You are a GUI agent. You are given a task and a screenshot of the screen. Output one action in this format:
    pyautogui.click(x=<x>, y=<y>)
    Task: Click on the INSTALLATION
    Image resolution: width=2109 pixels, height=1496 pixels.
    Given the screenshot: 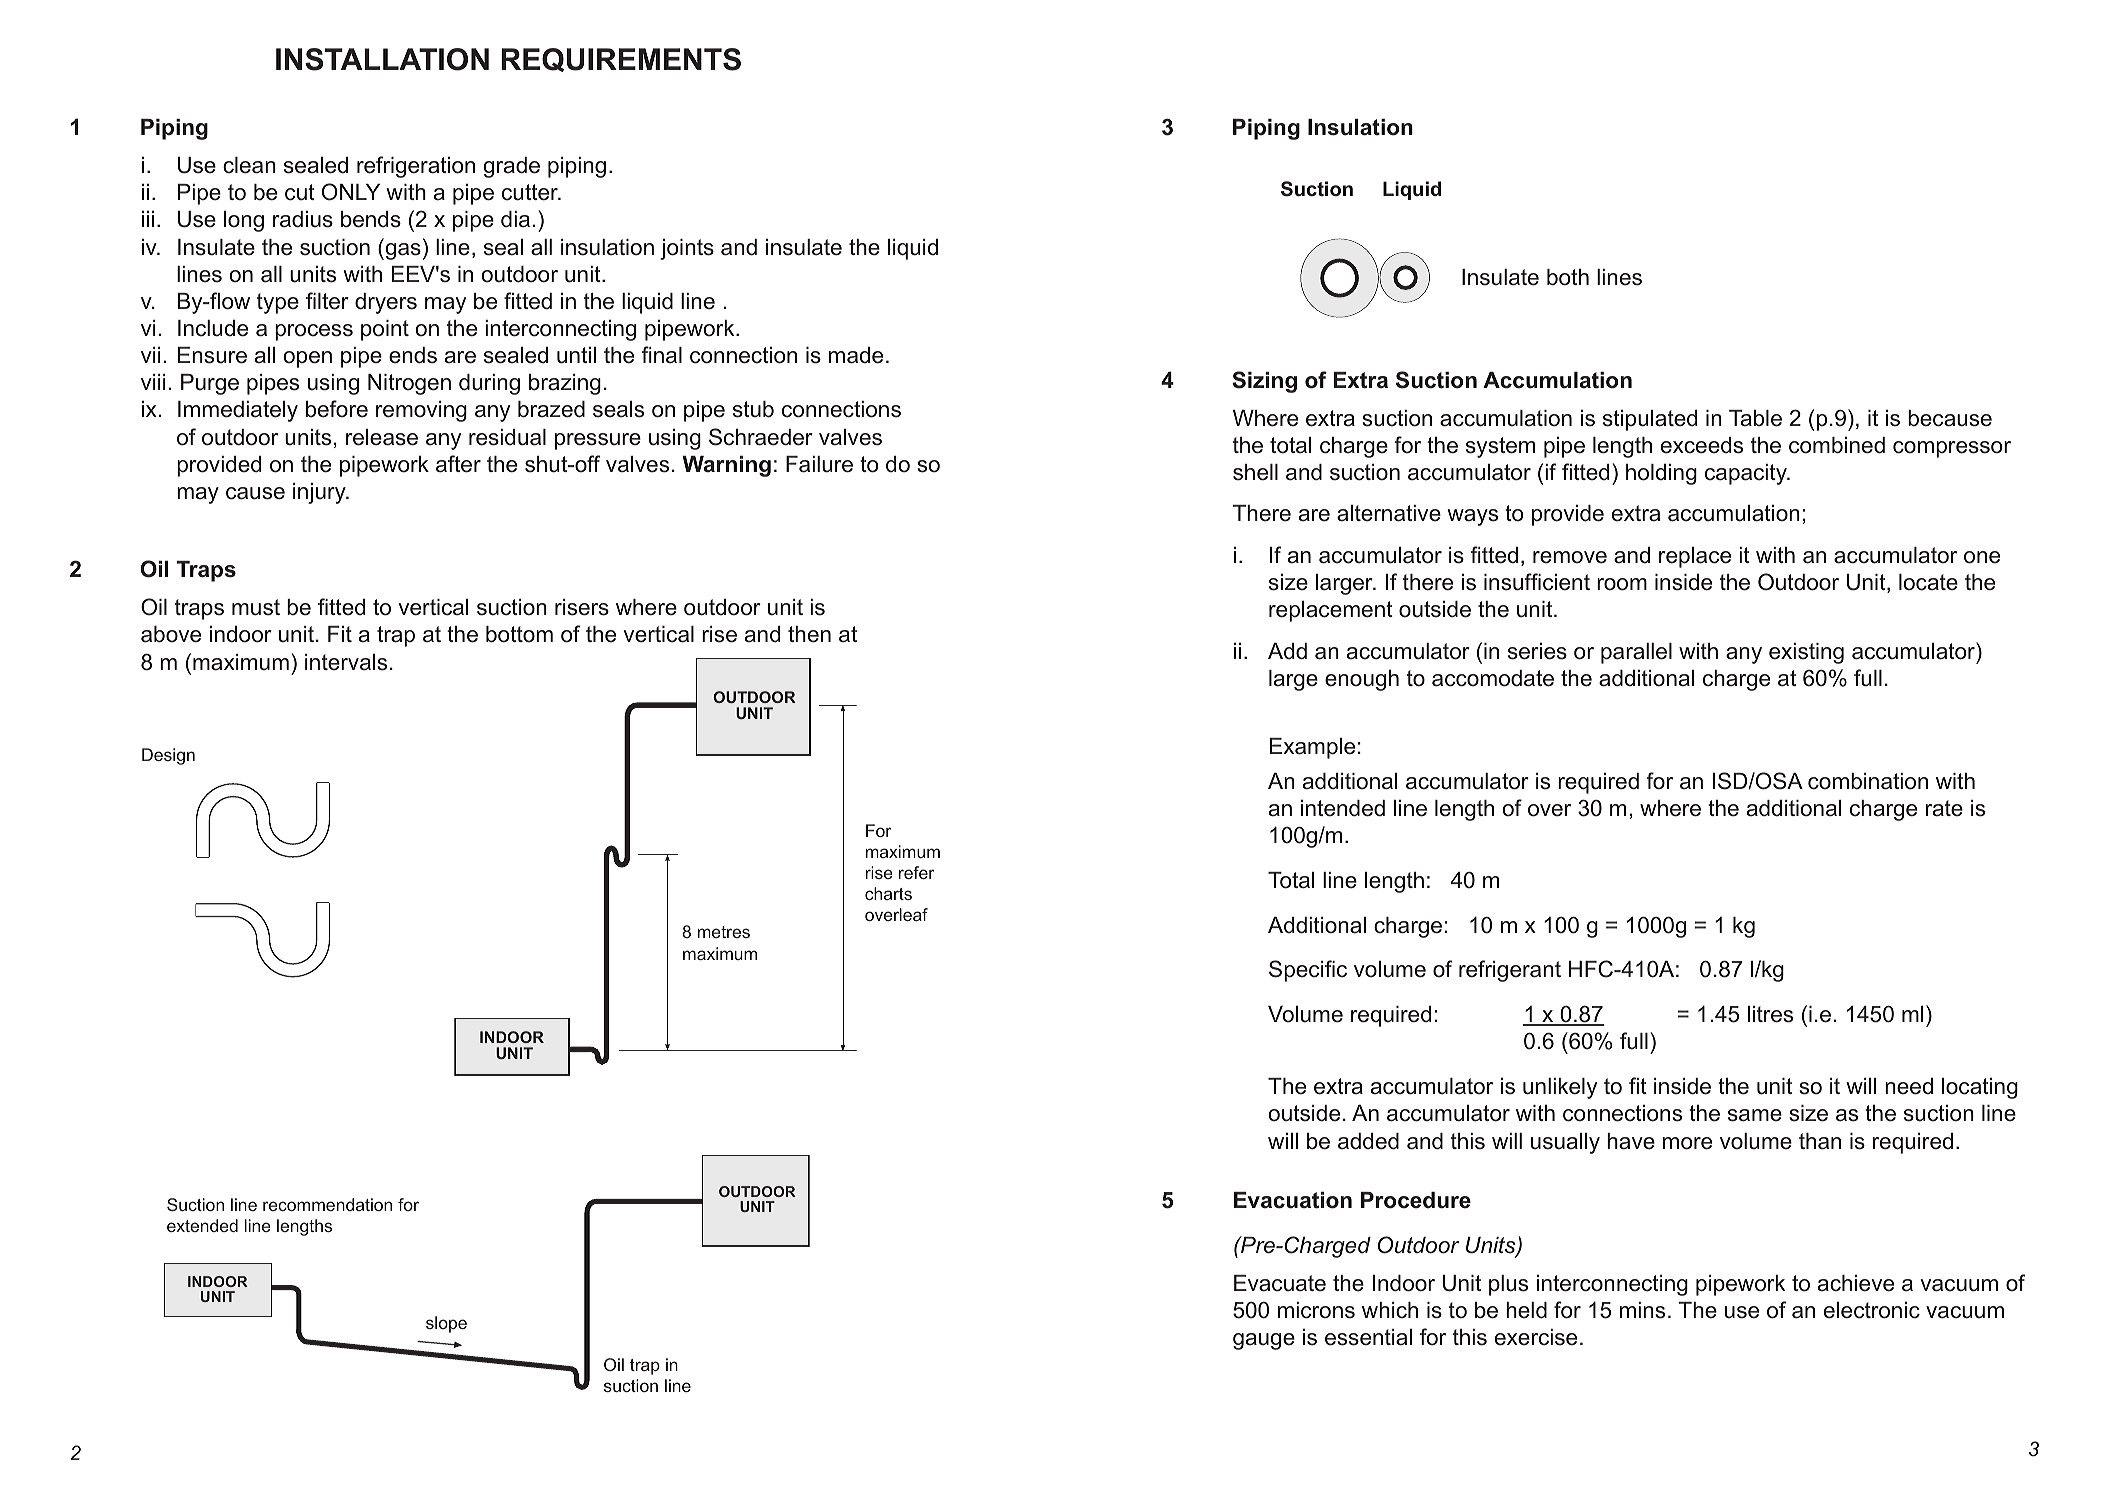 What is the action you would take?
    pyautogui.click(x=382, y=59)
